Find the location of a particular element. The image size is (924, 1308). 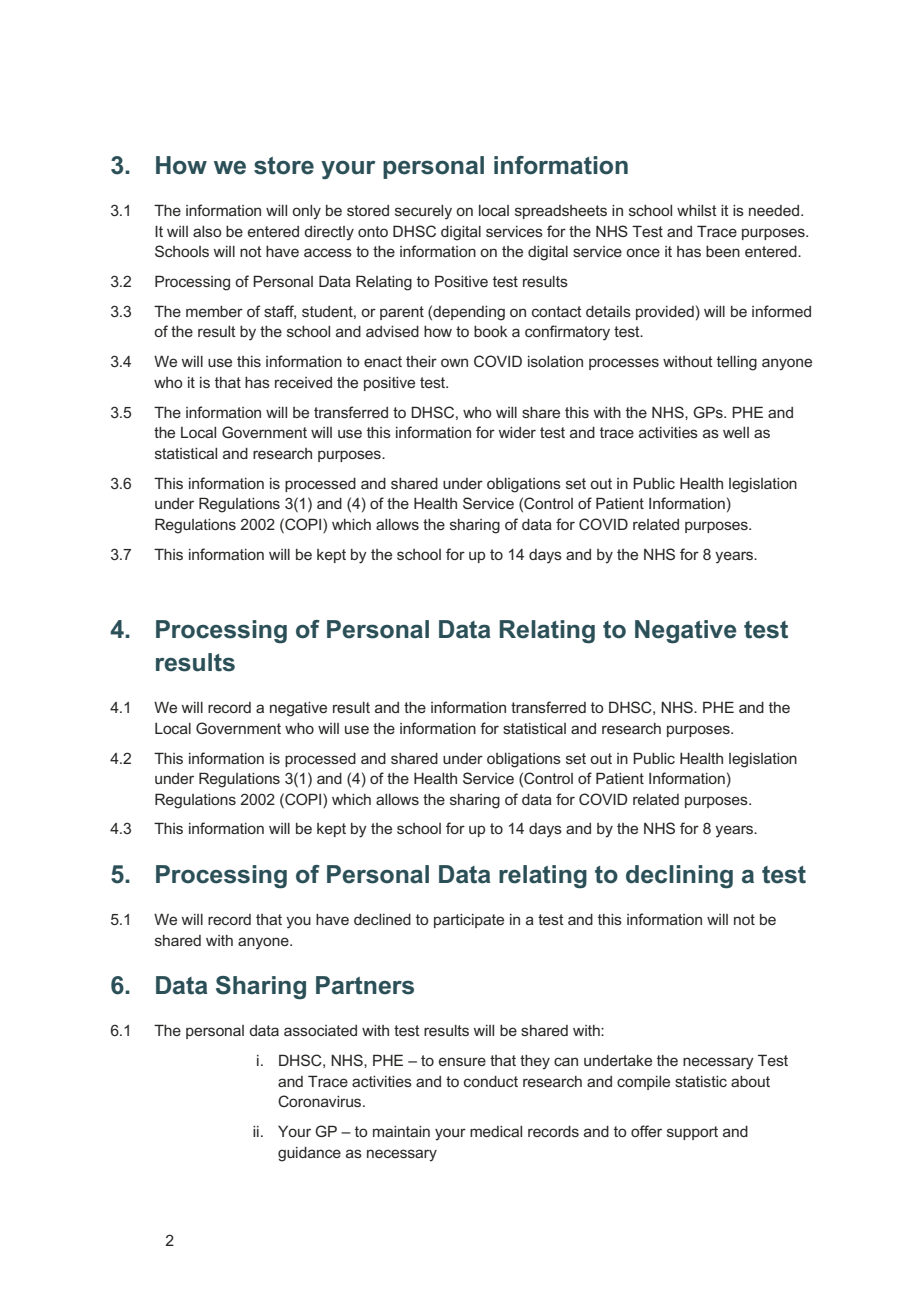

spreadsheets is located at coordinates (561, 212).
